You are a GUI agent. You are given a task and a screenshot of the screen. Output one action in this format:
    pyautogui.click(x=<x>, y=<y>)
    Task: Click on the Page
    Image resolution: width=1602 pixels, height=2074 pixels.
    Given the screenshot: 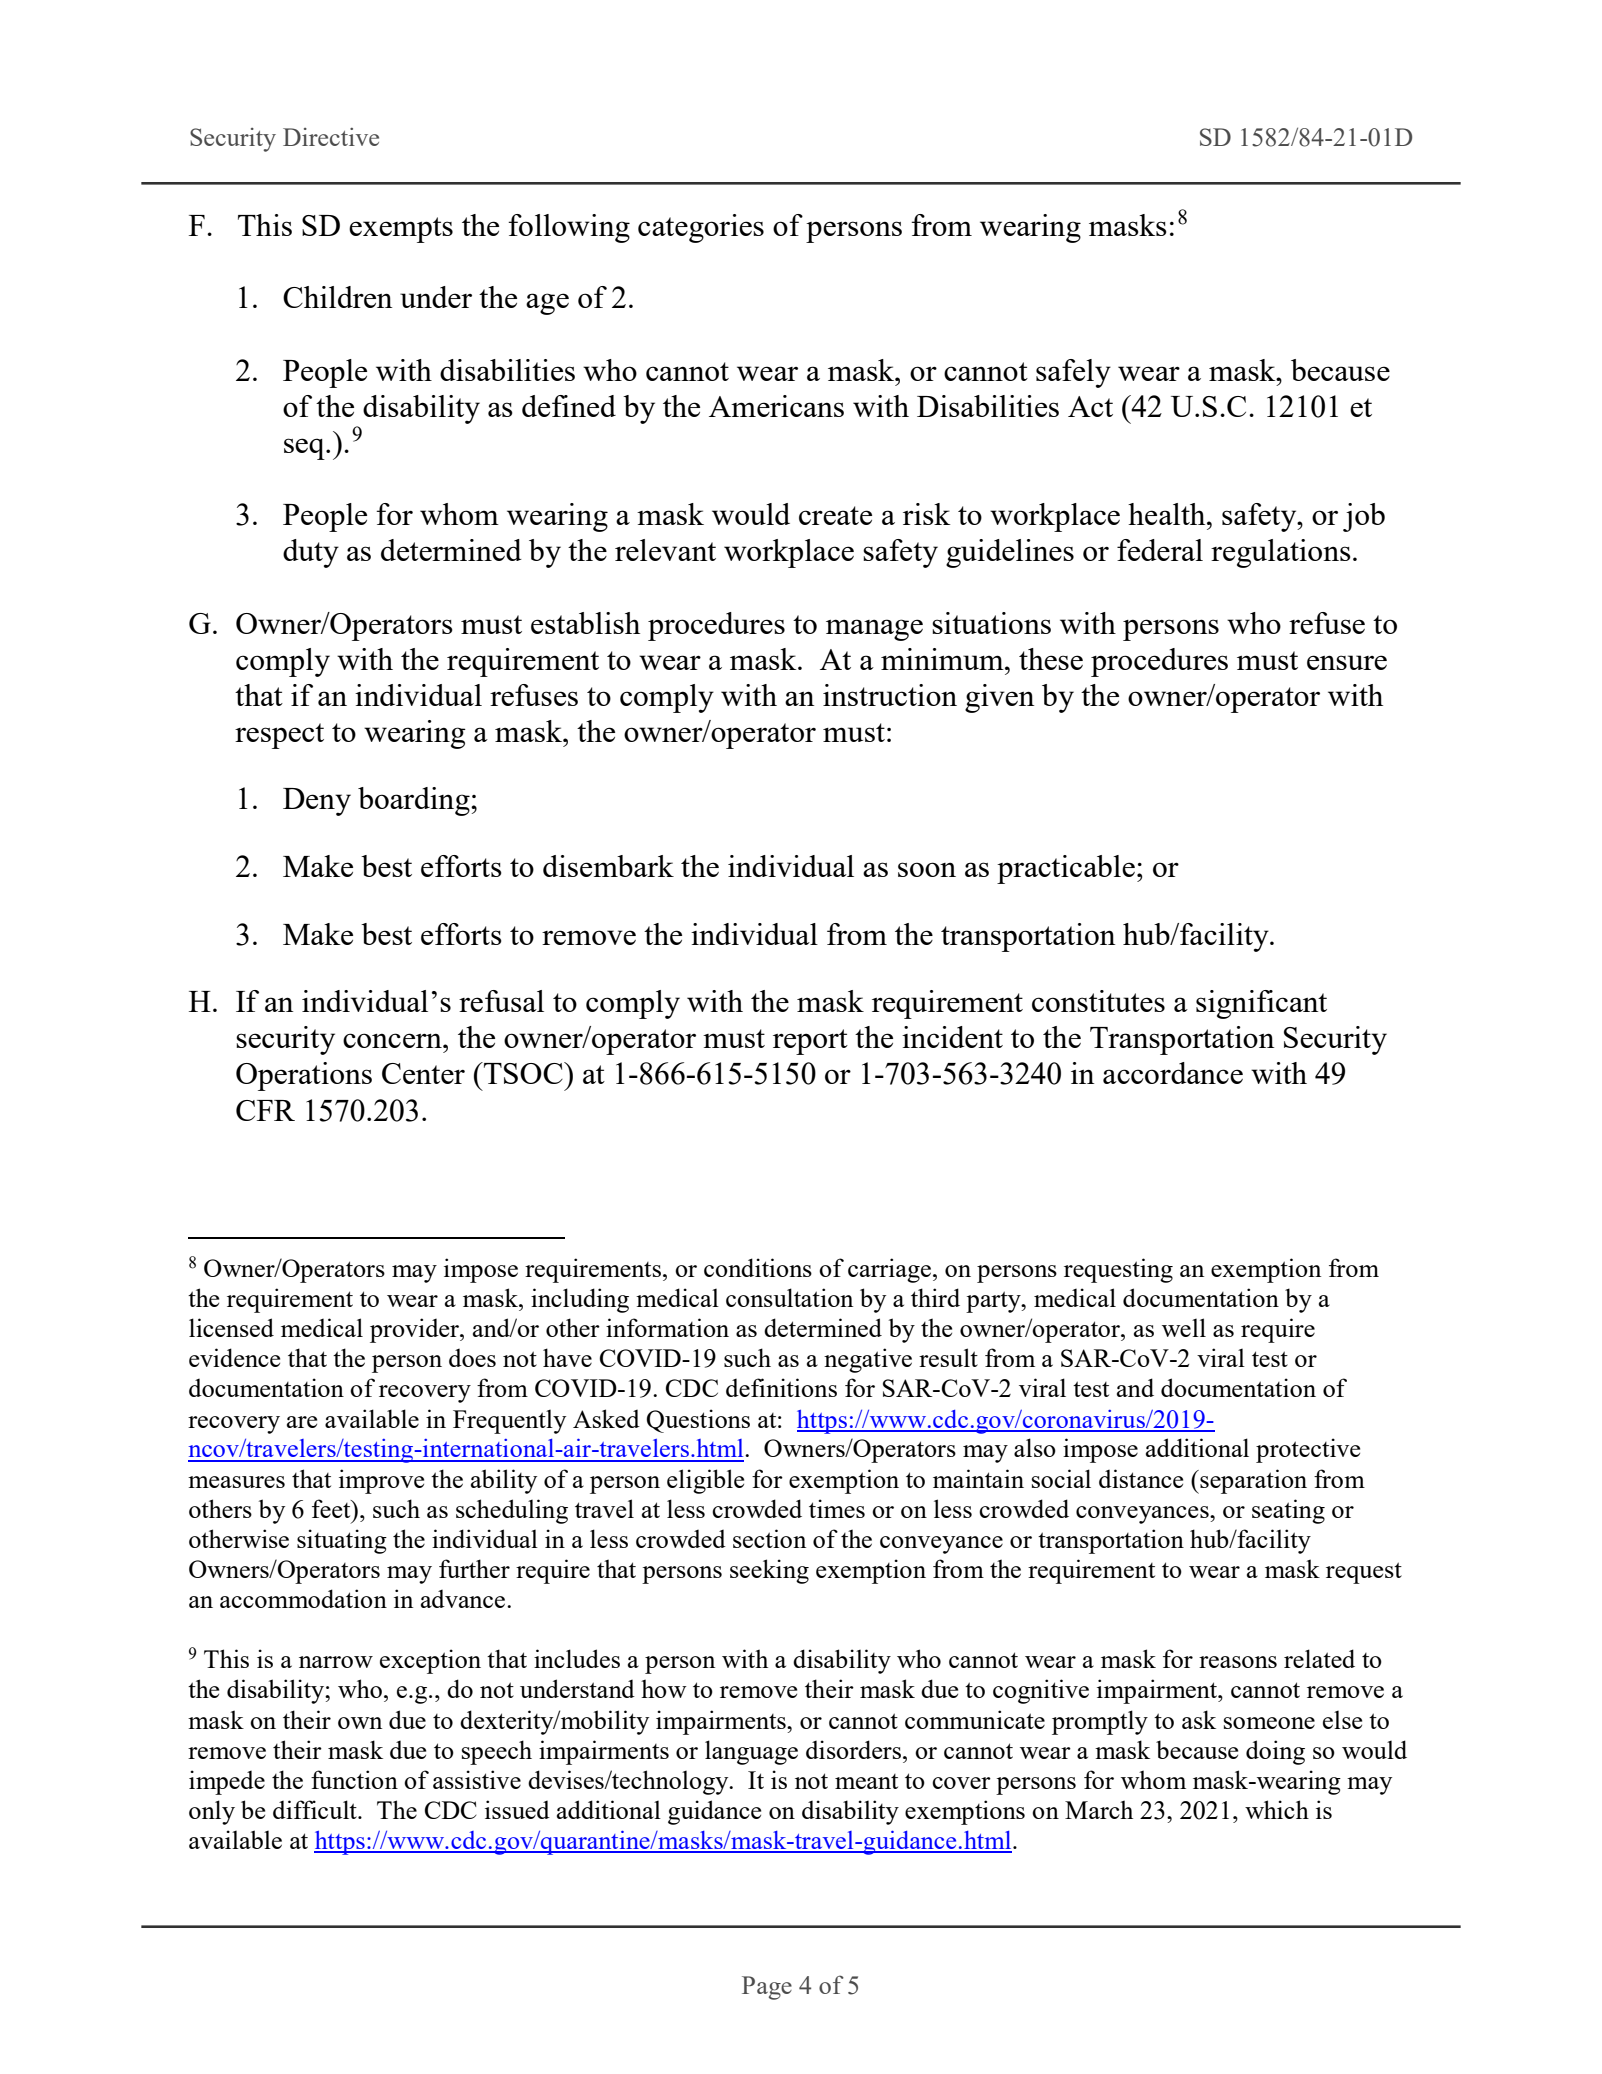 What is the action you would take?
    pyautogui.click(x=767, y=1988)
